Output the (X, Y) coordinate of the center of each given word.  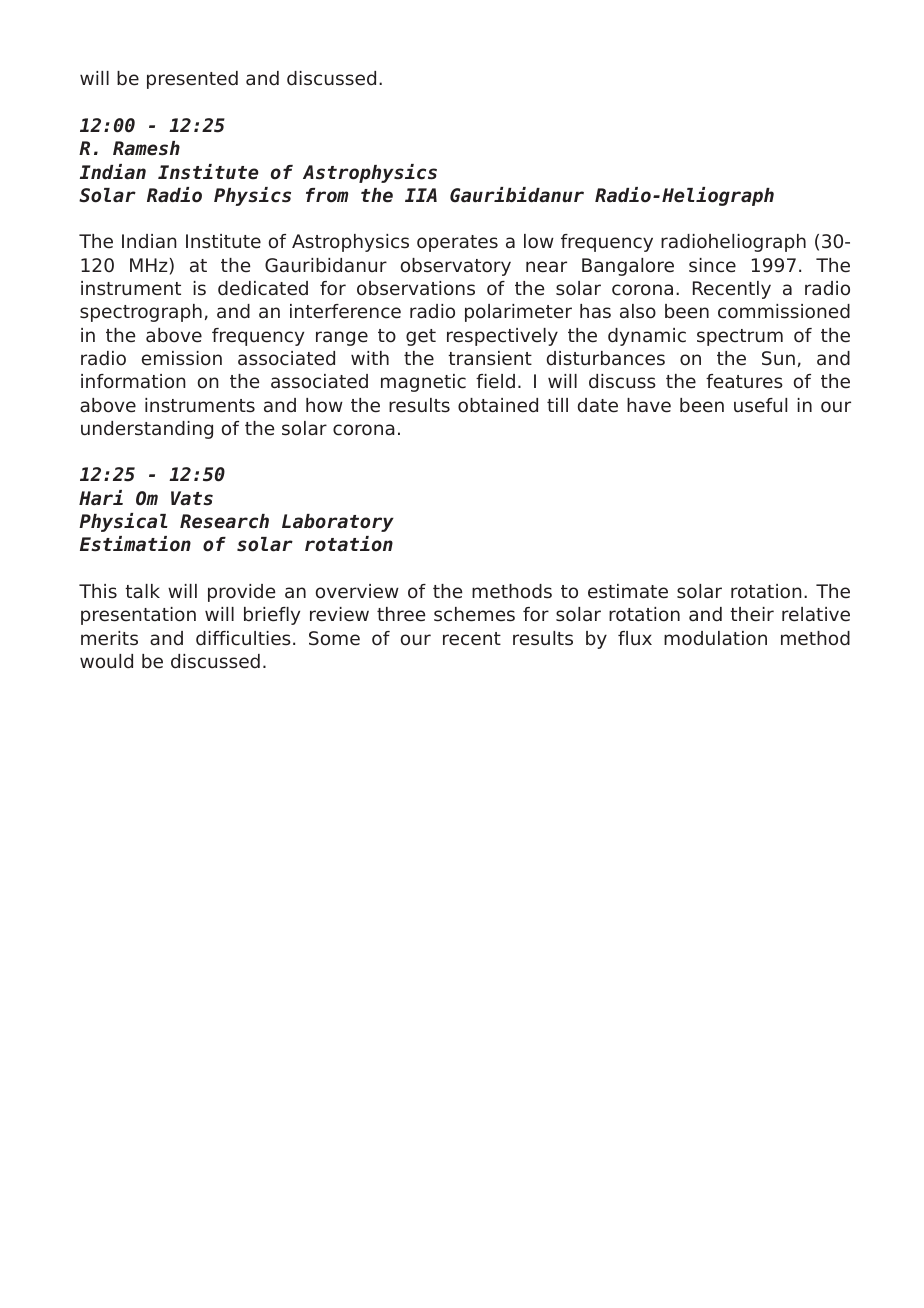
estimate (628, 591)
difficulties (243, 638)
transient (490, 358)
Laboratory (338, 523)
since (712, 265)
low (539, 241)
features (744, 381)
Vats (192, 498)
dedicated (263, 288)
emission (182, 358)
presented (192, 80)
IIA (421, 195)
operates (457, 243)
